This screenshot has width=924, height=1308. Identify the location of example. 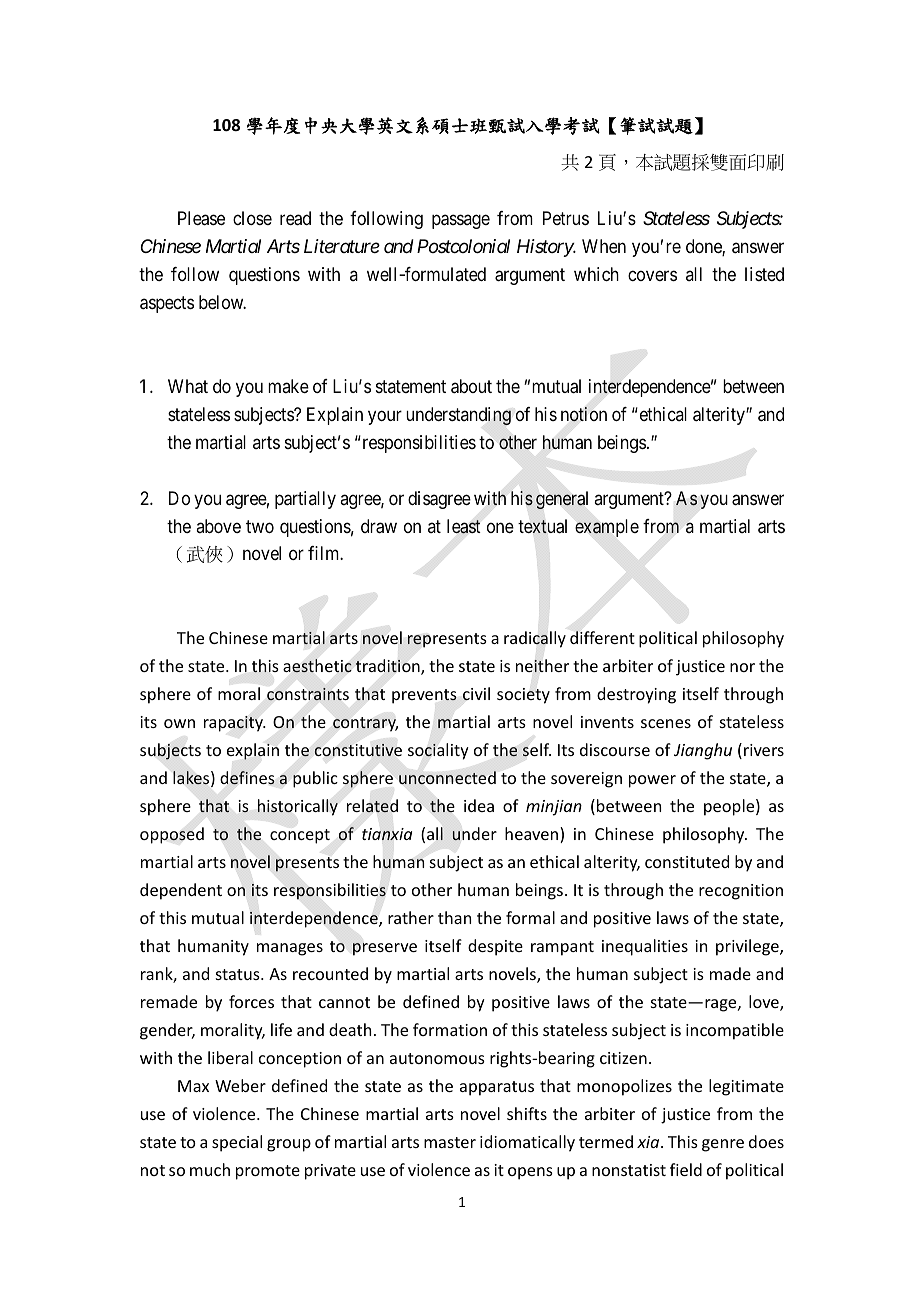
(607, 528).
